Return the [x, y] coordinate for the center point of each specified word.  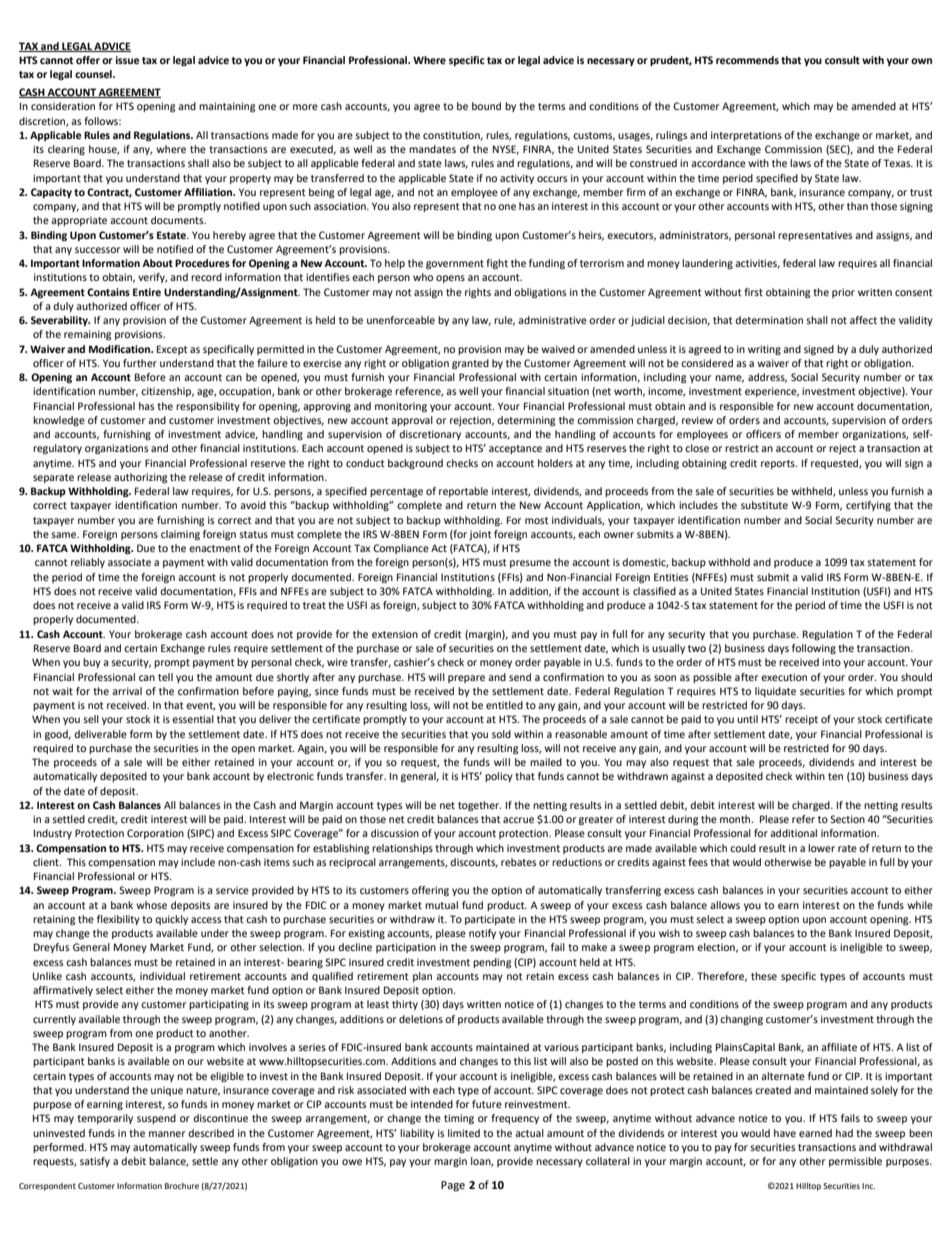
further [140, 363]
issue [127, 60]
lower [821, 848]
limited [464, 1133]
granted [470, 364]
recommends [747, 60]
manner [167, 1134]
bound [486, 106]
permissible [855, 1162]
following [814, 649]
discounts [474, 863]
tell [165, 677]
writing [764, 350]
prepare [466, 679]
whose [151, 905]
